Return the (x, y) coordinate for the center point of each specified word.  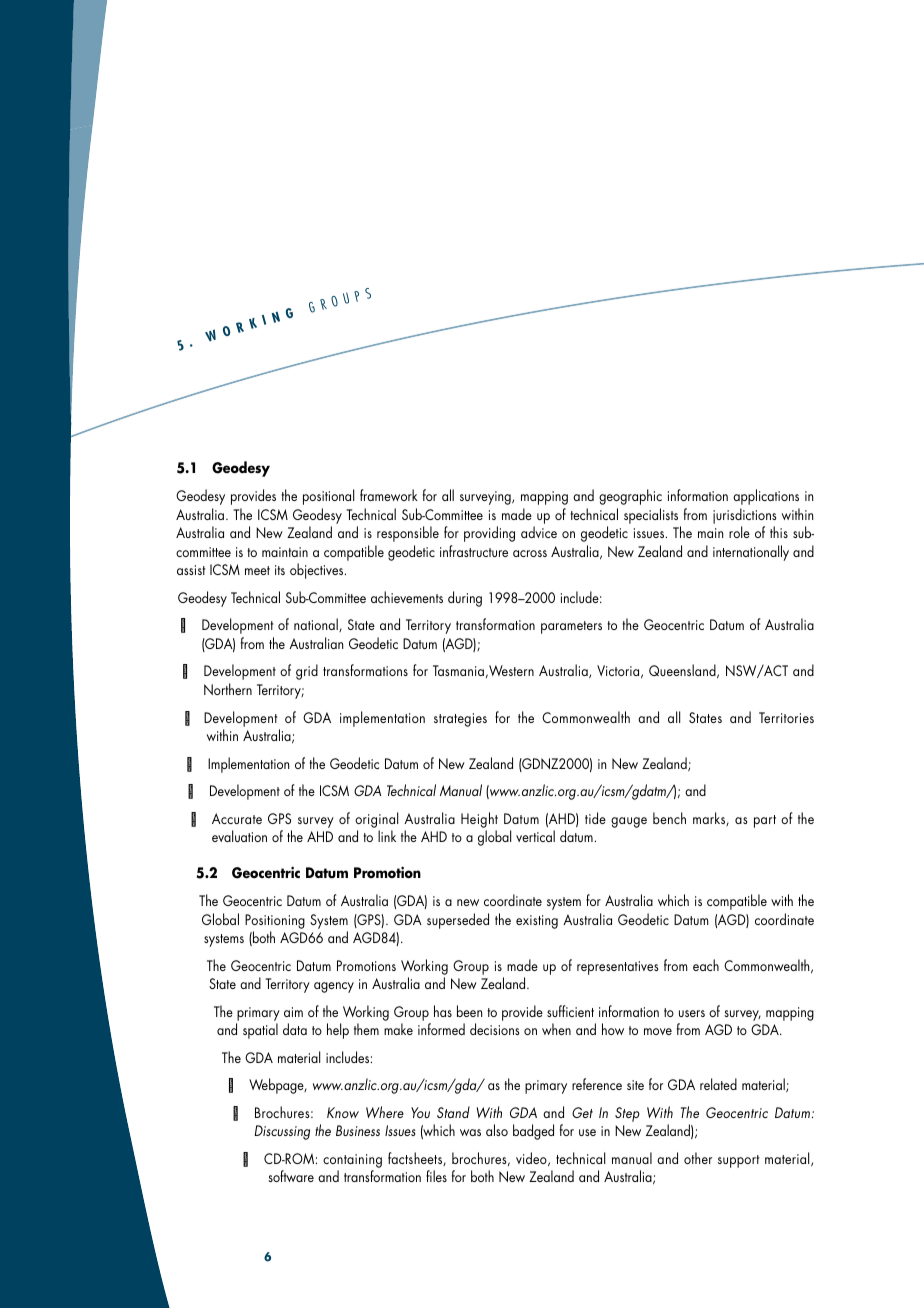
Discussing (282, 1132)
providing (489, 534)
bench (669, 818)
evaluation (239, 836)
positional (328, 497)
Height (479, 820)
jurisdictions (745, 516)
